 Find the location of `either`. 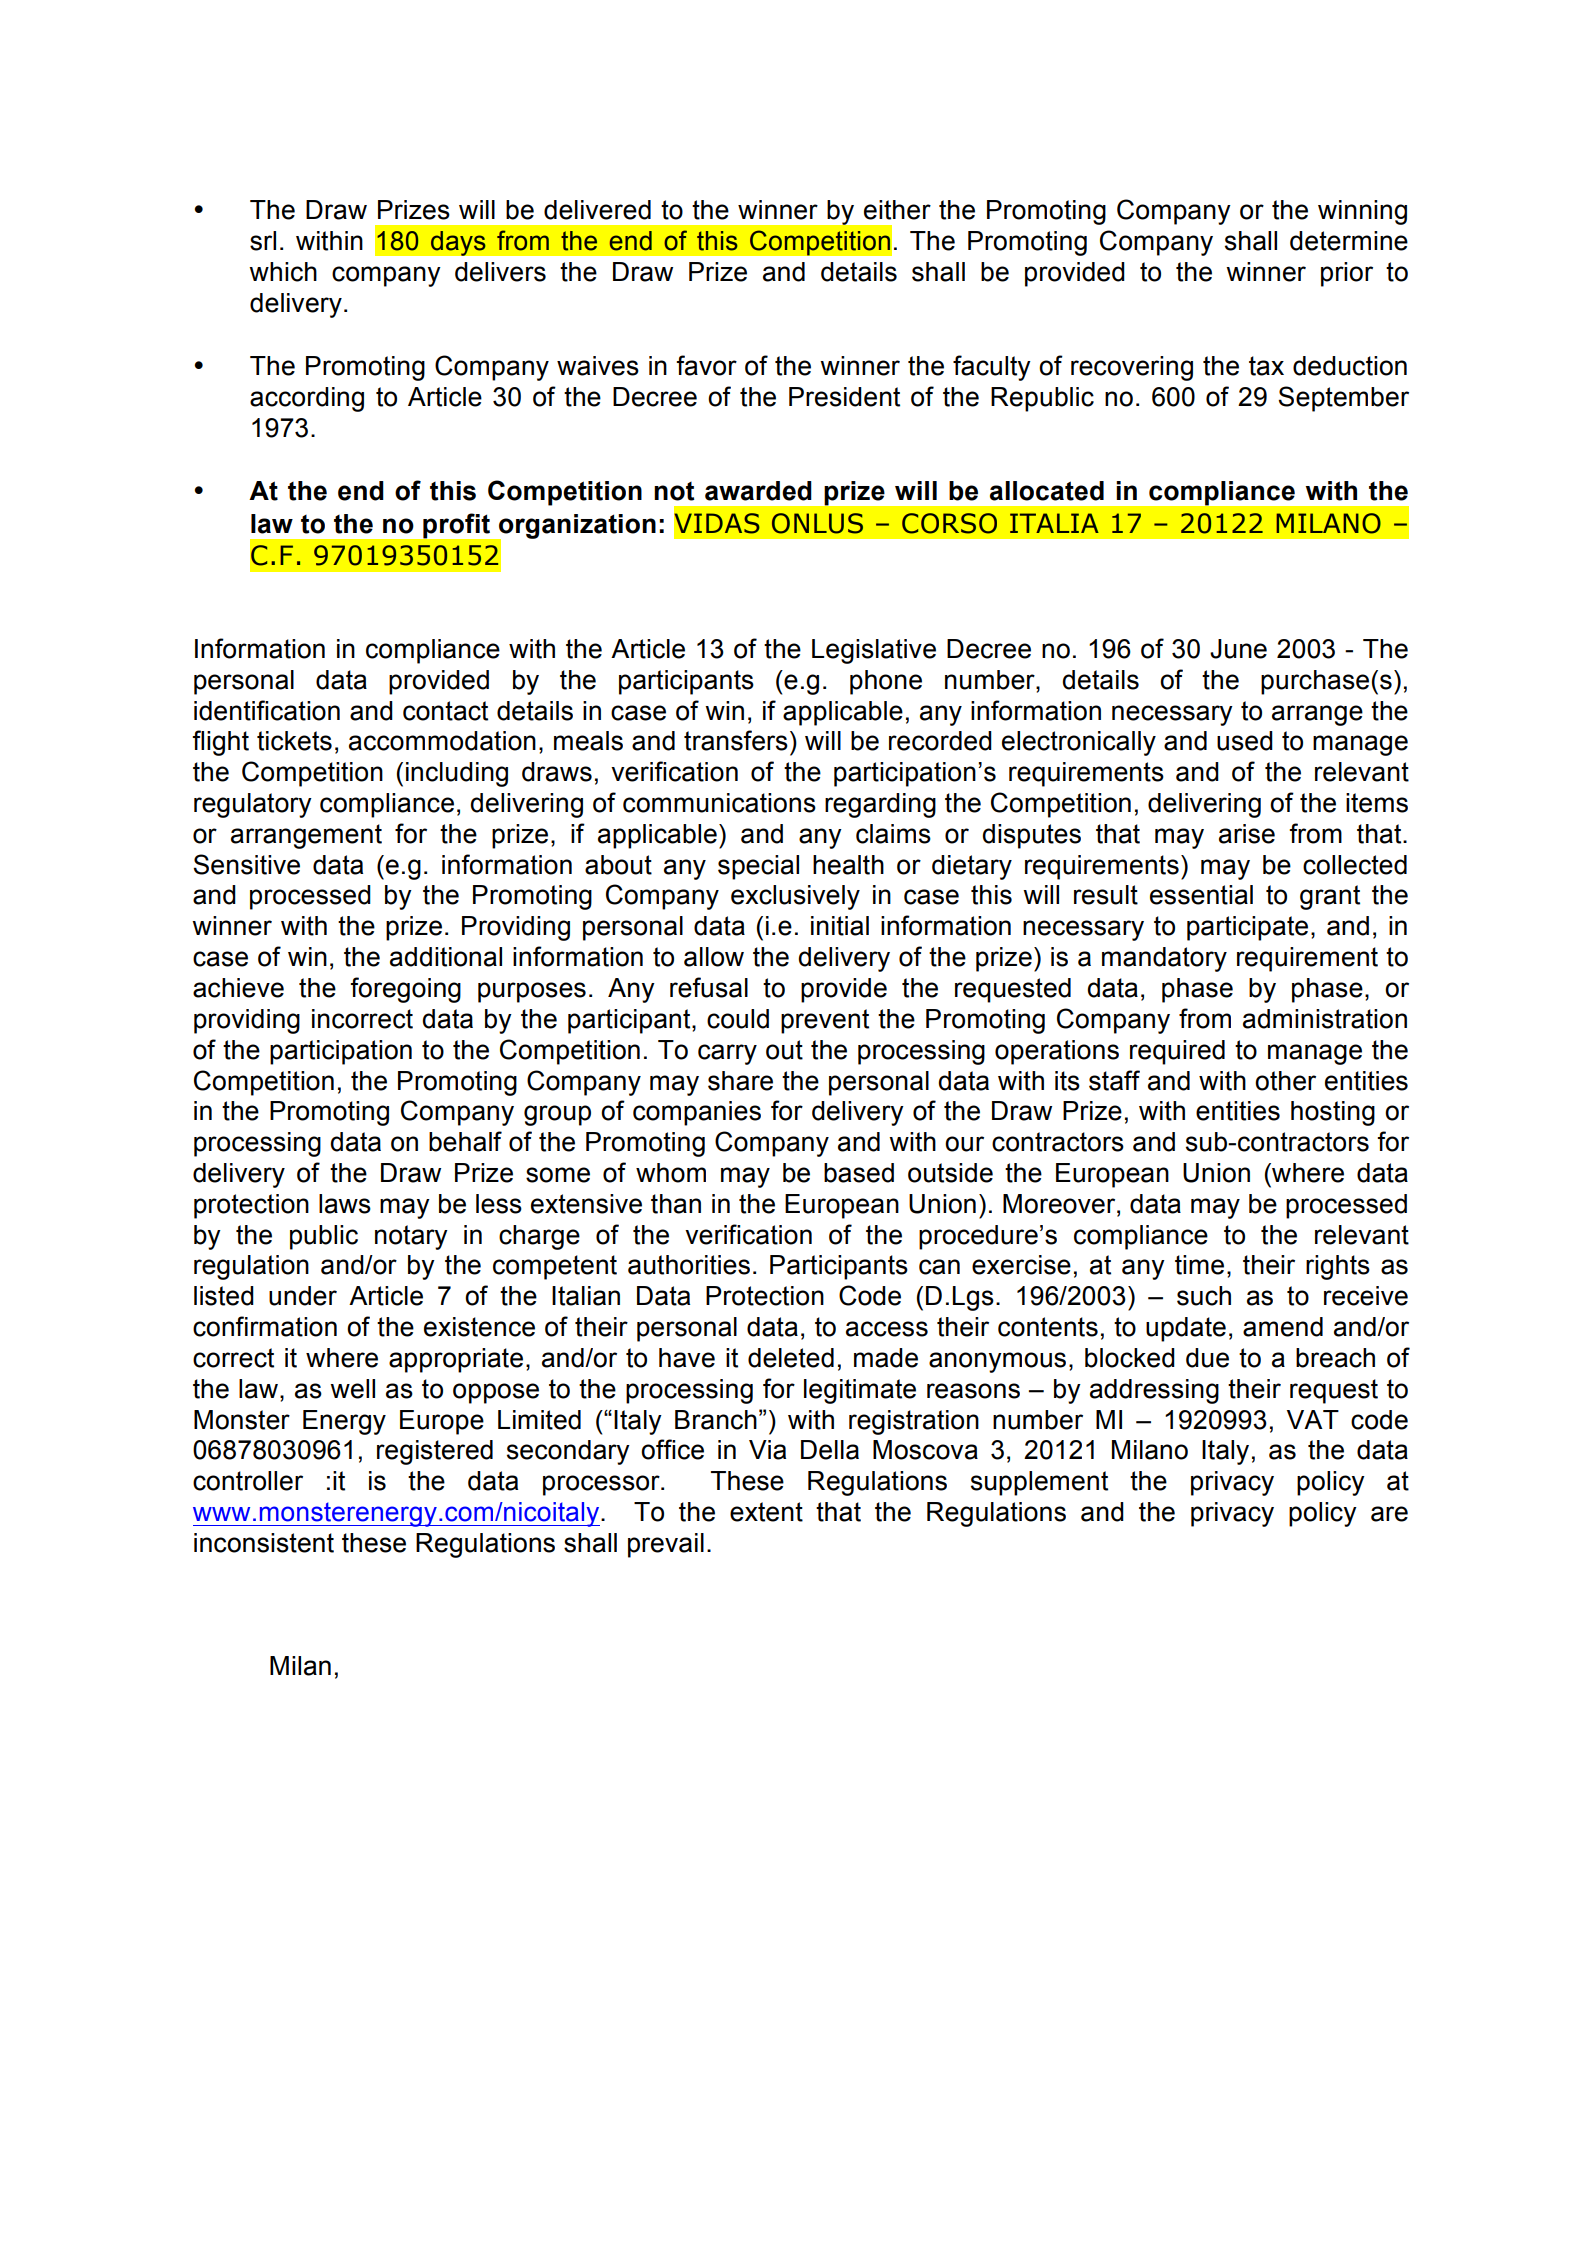

either is located at coordinates (897, 210).
